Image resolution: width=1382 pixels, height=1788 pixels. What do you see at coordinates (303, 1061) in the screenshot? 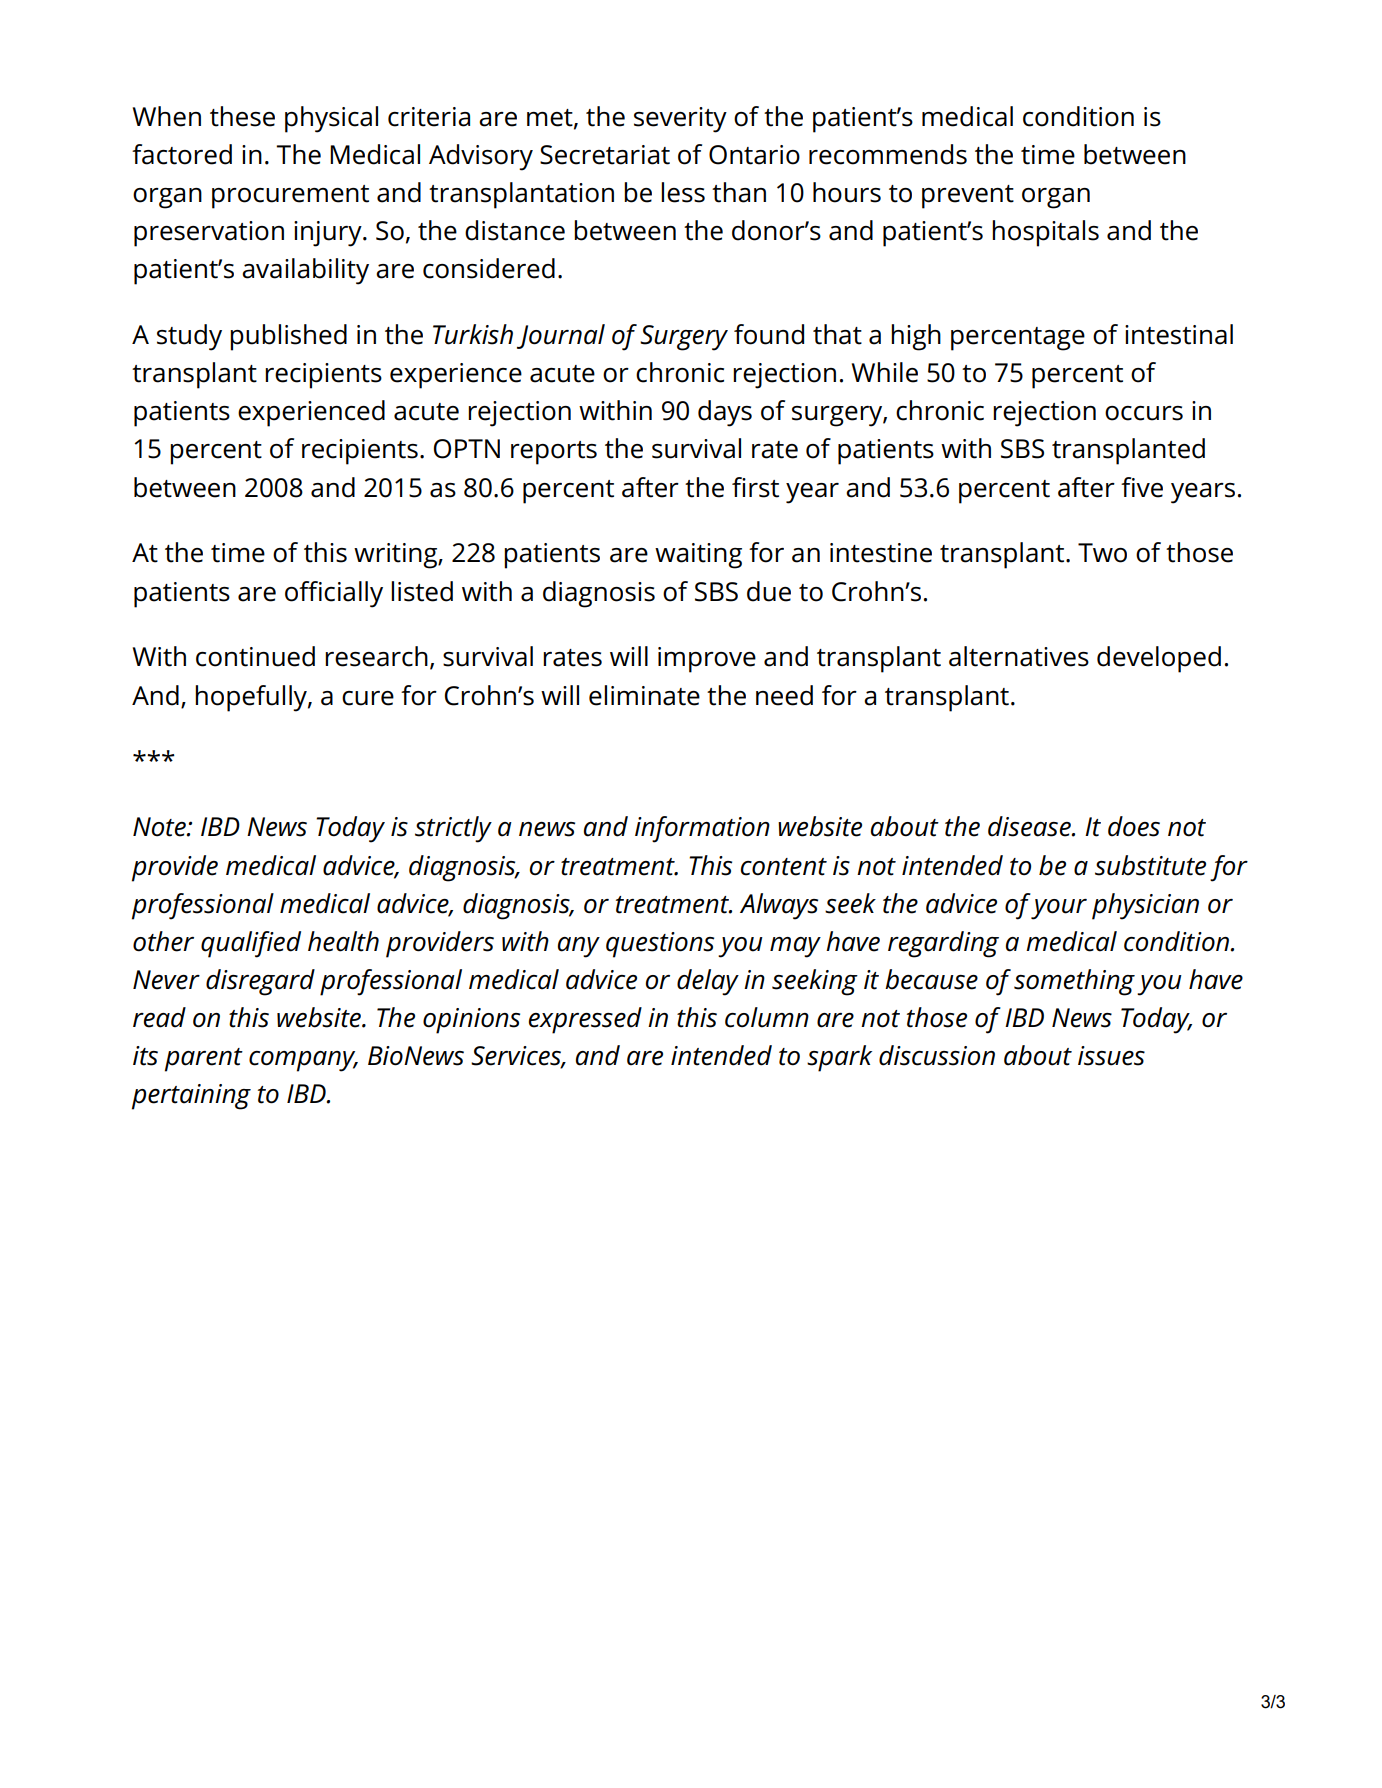
I see `company` at bounding box center [303, 1061].
